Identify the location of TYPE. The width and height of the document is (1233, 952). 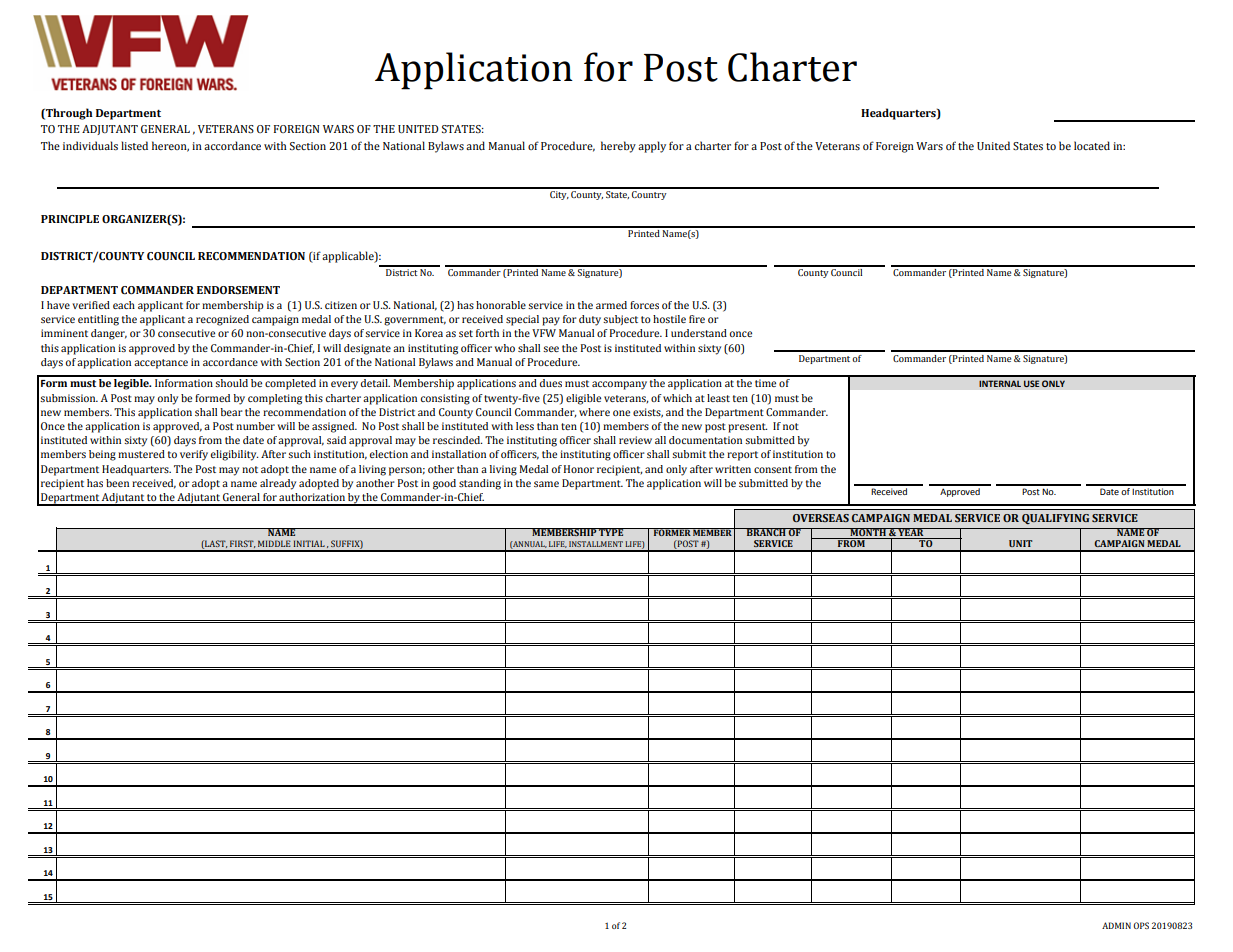
(611, 532).
